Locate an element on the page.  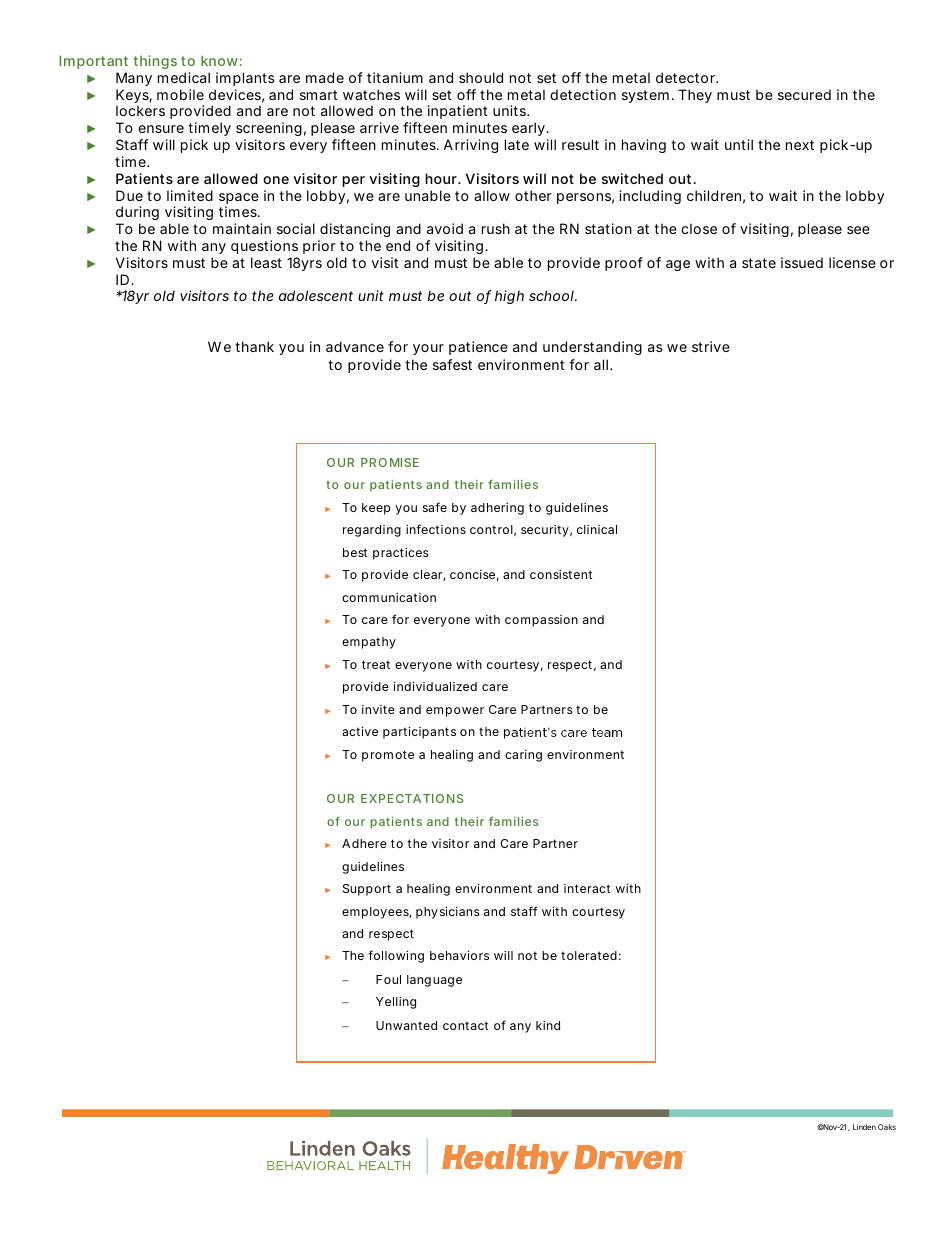
Unwanted is located at coordinates (406, 1025).
